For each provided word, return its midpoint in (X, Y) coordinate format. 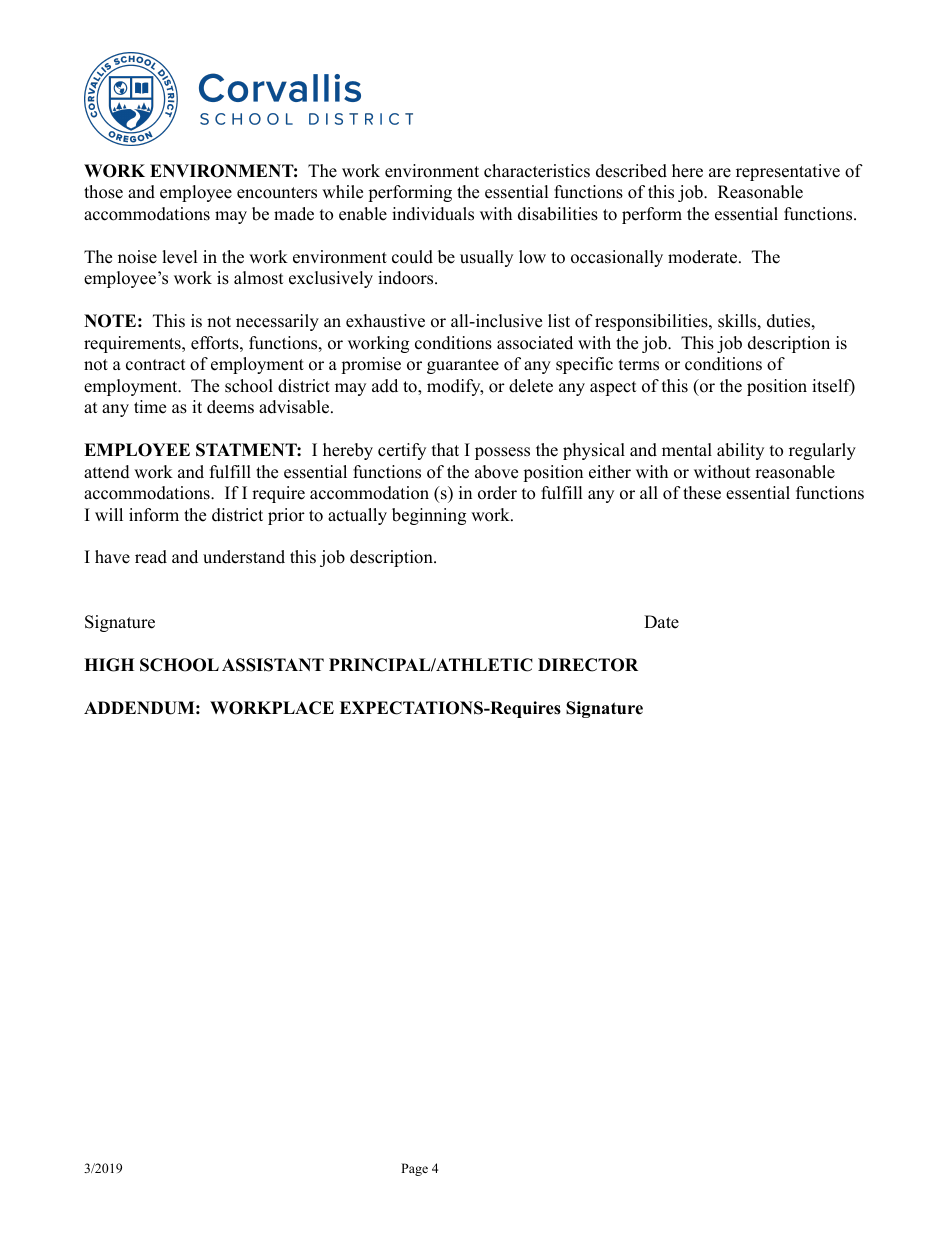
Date (661, 622)
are (720, 173)
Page (414, 1169)
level (180, 257)
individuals (433, 214)
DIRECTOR (588, 665)
